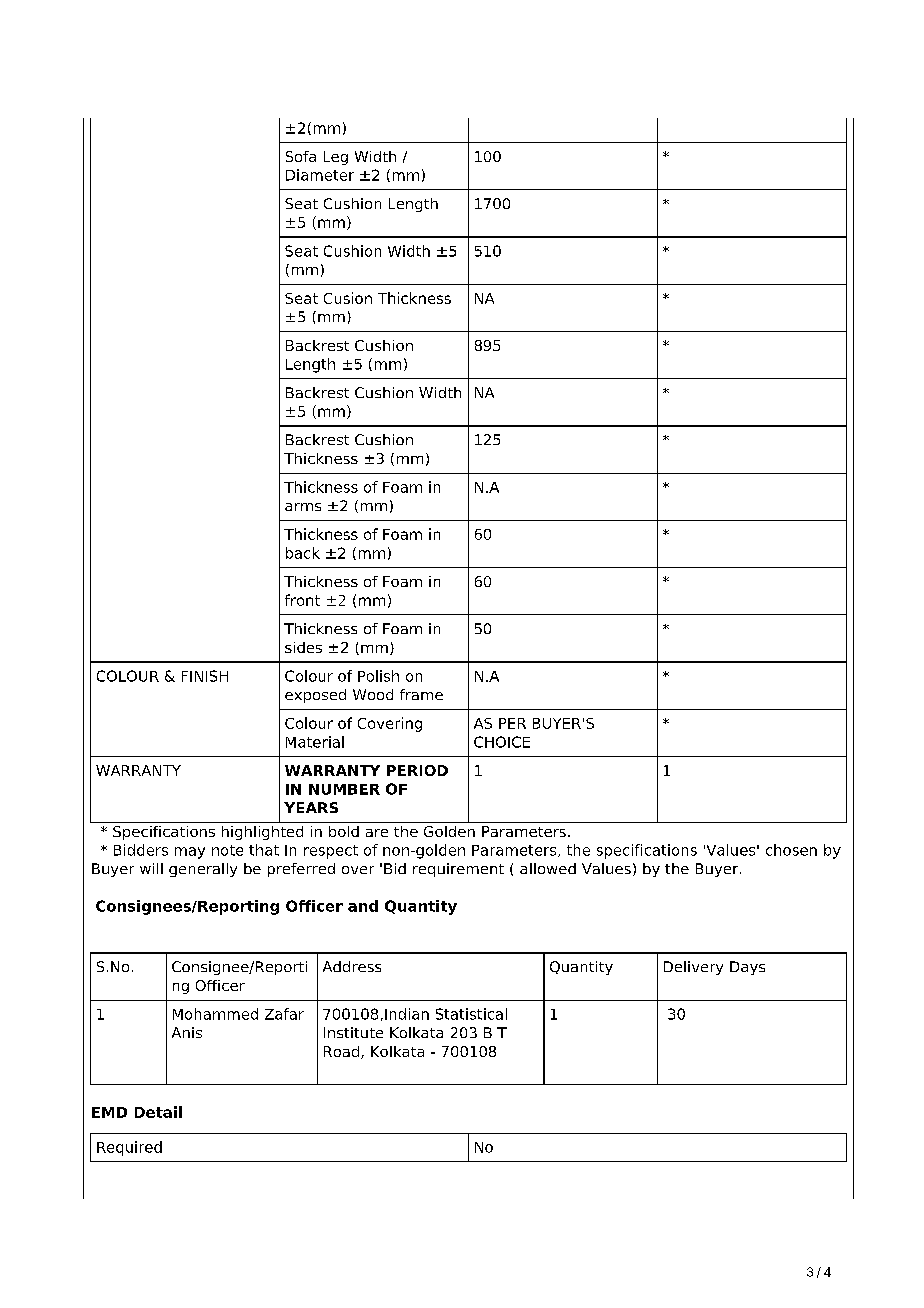 The height and width of the screenshot is (1308, 924). I want to click on Road, so click(341, 1051).
